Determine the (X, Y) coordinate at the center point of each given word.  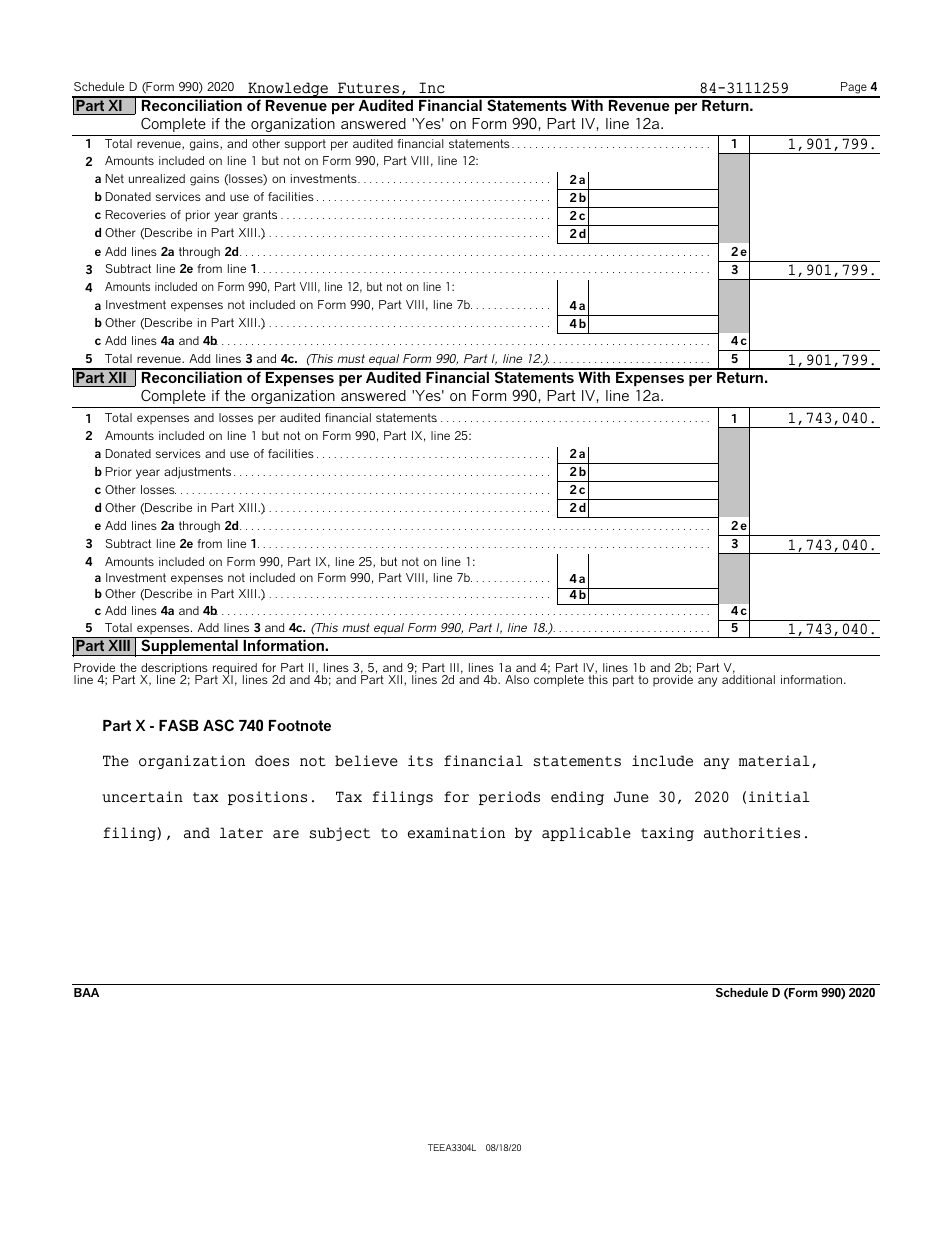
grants (260, 216)
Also (517, 679)
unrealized (157, 178)
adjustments (197, 473)
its (420, 761)
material (774, 761)
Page (854, 89)
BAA (86, 992)
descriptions (174, 670)
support (305, 145)
